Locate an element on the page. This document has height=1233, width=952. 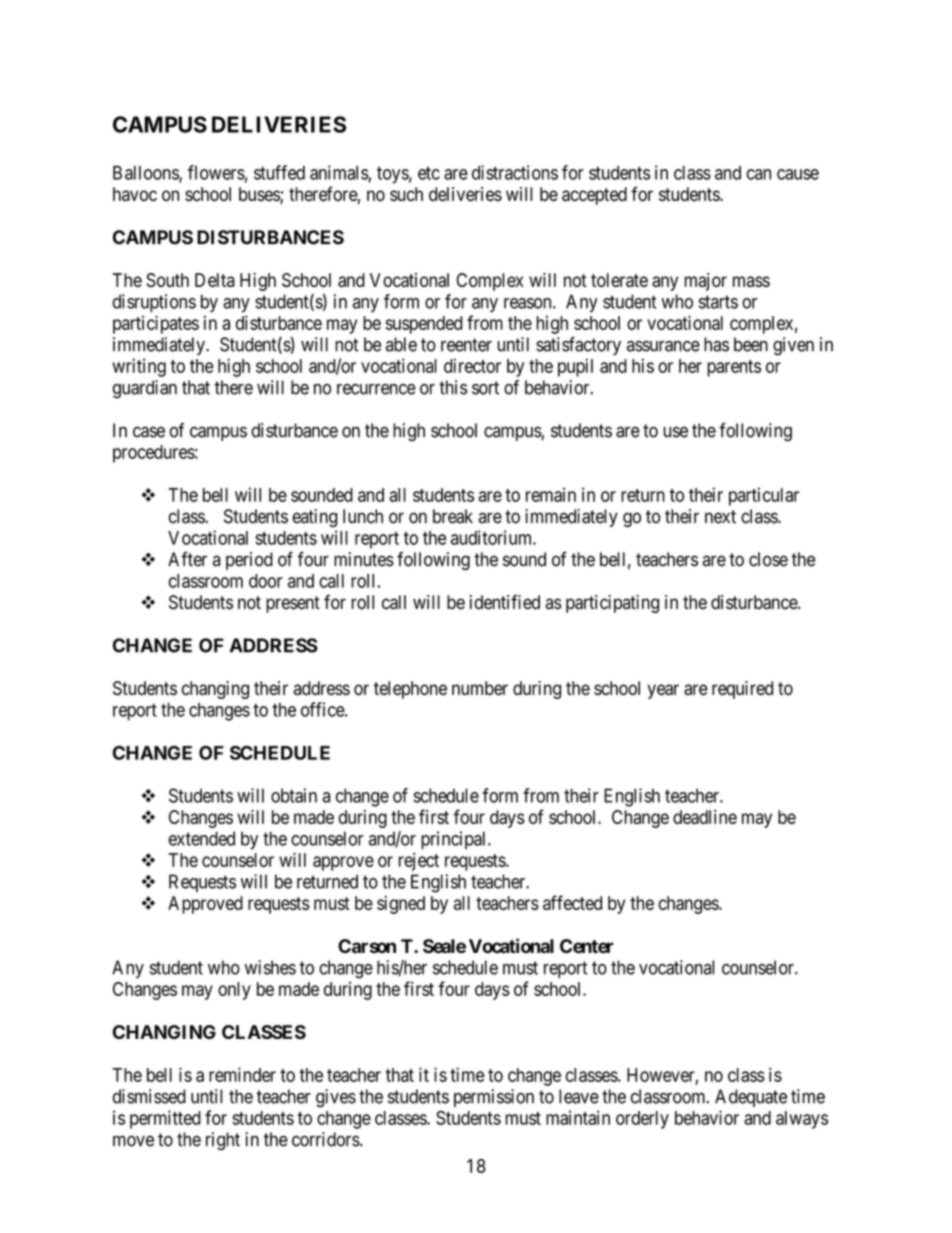
required is located at coordinates (742, 690).
